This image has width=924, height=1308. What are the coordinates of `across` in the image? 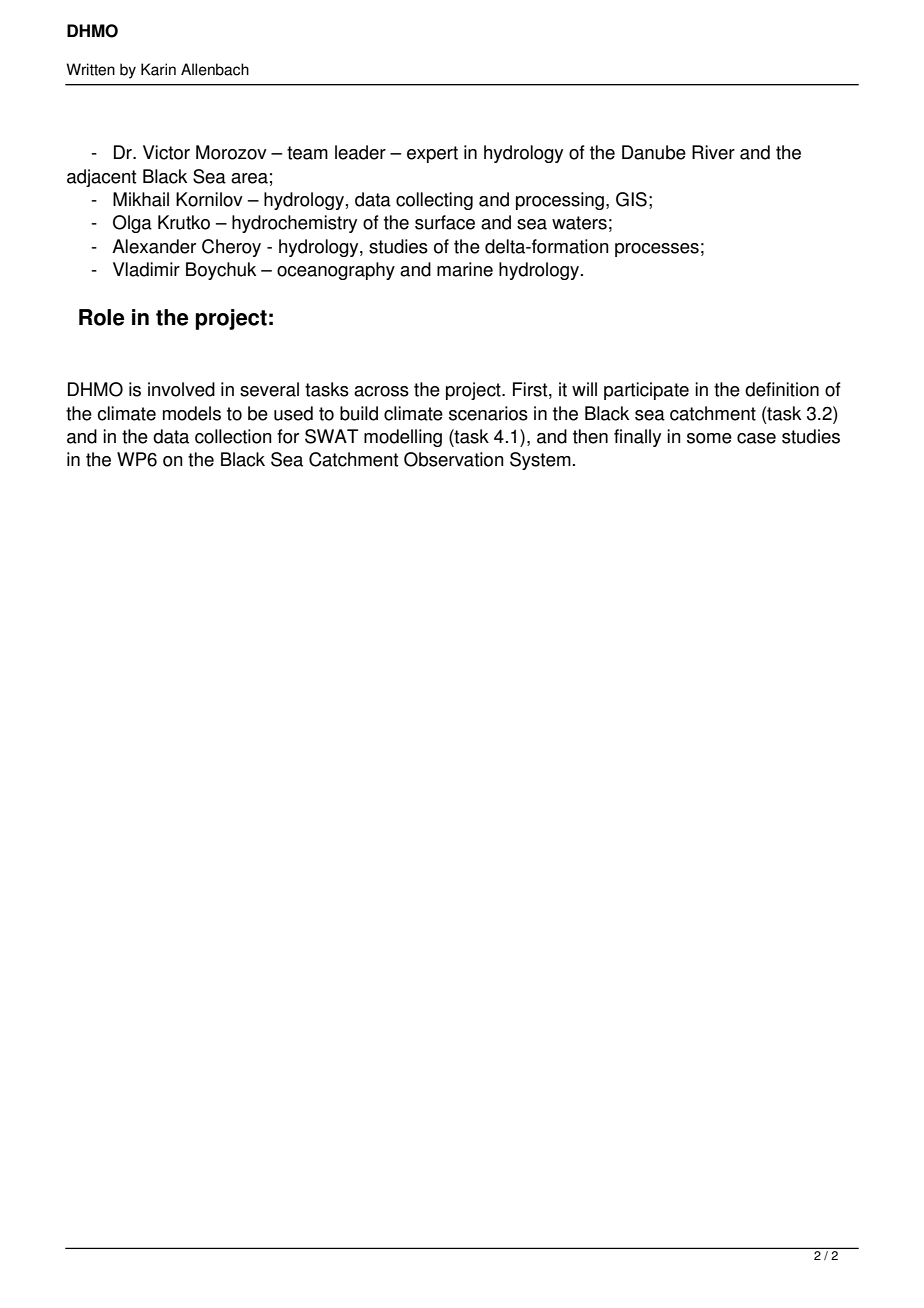 It's located at (381, 391).
